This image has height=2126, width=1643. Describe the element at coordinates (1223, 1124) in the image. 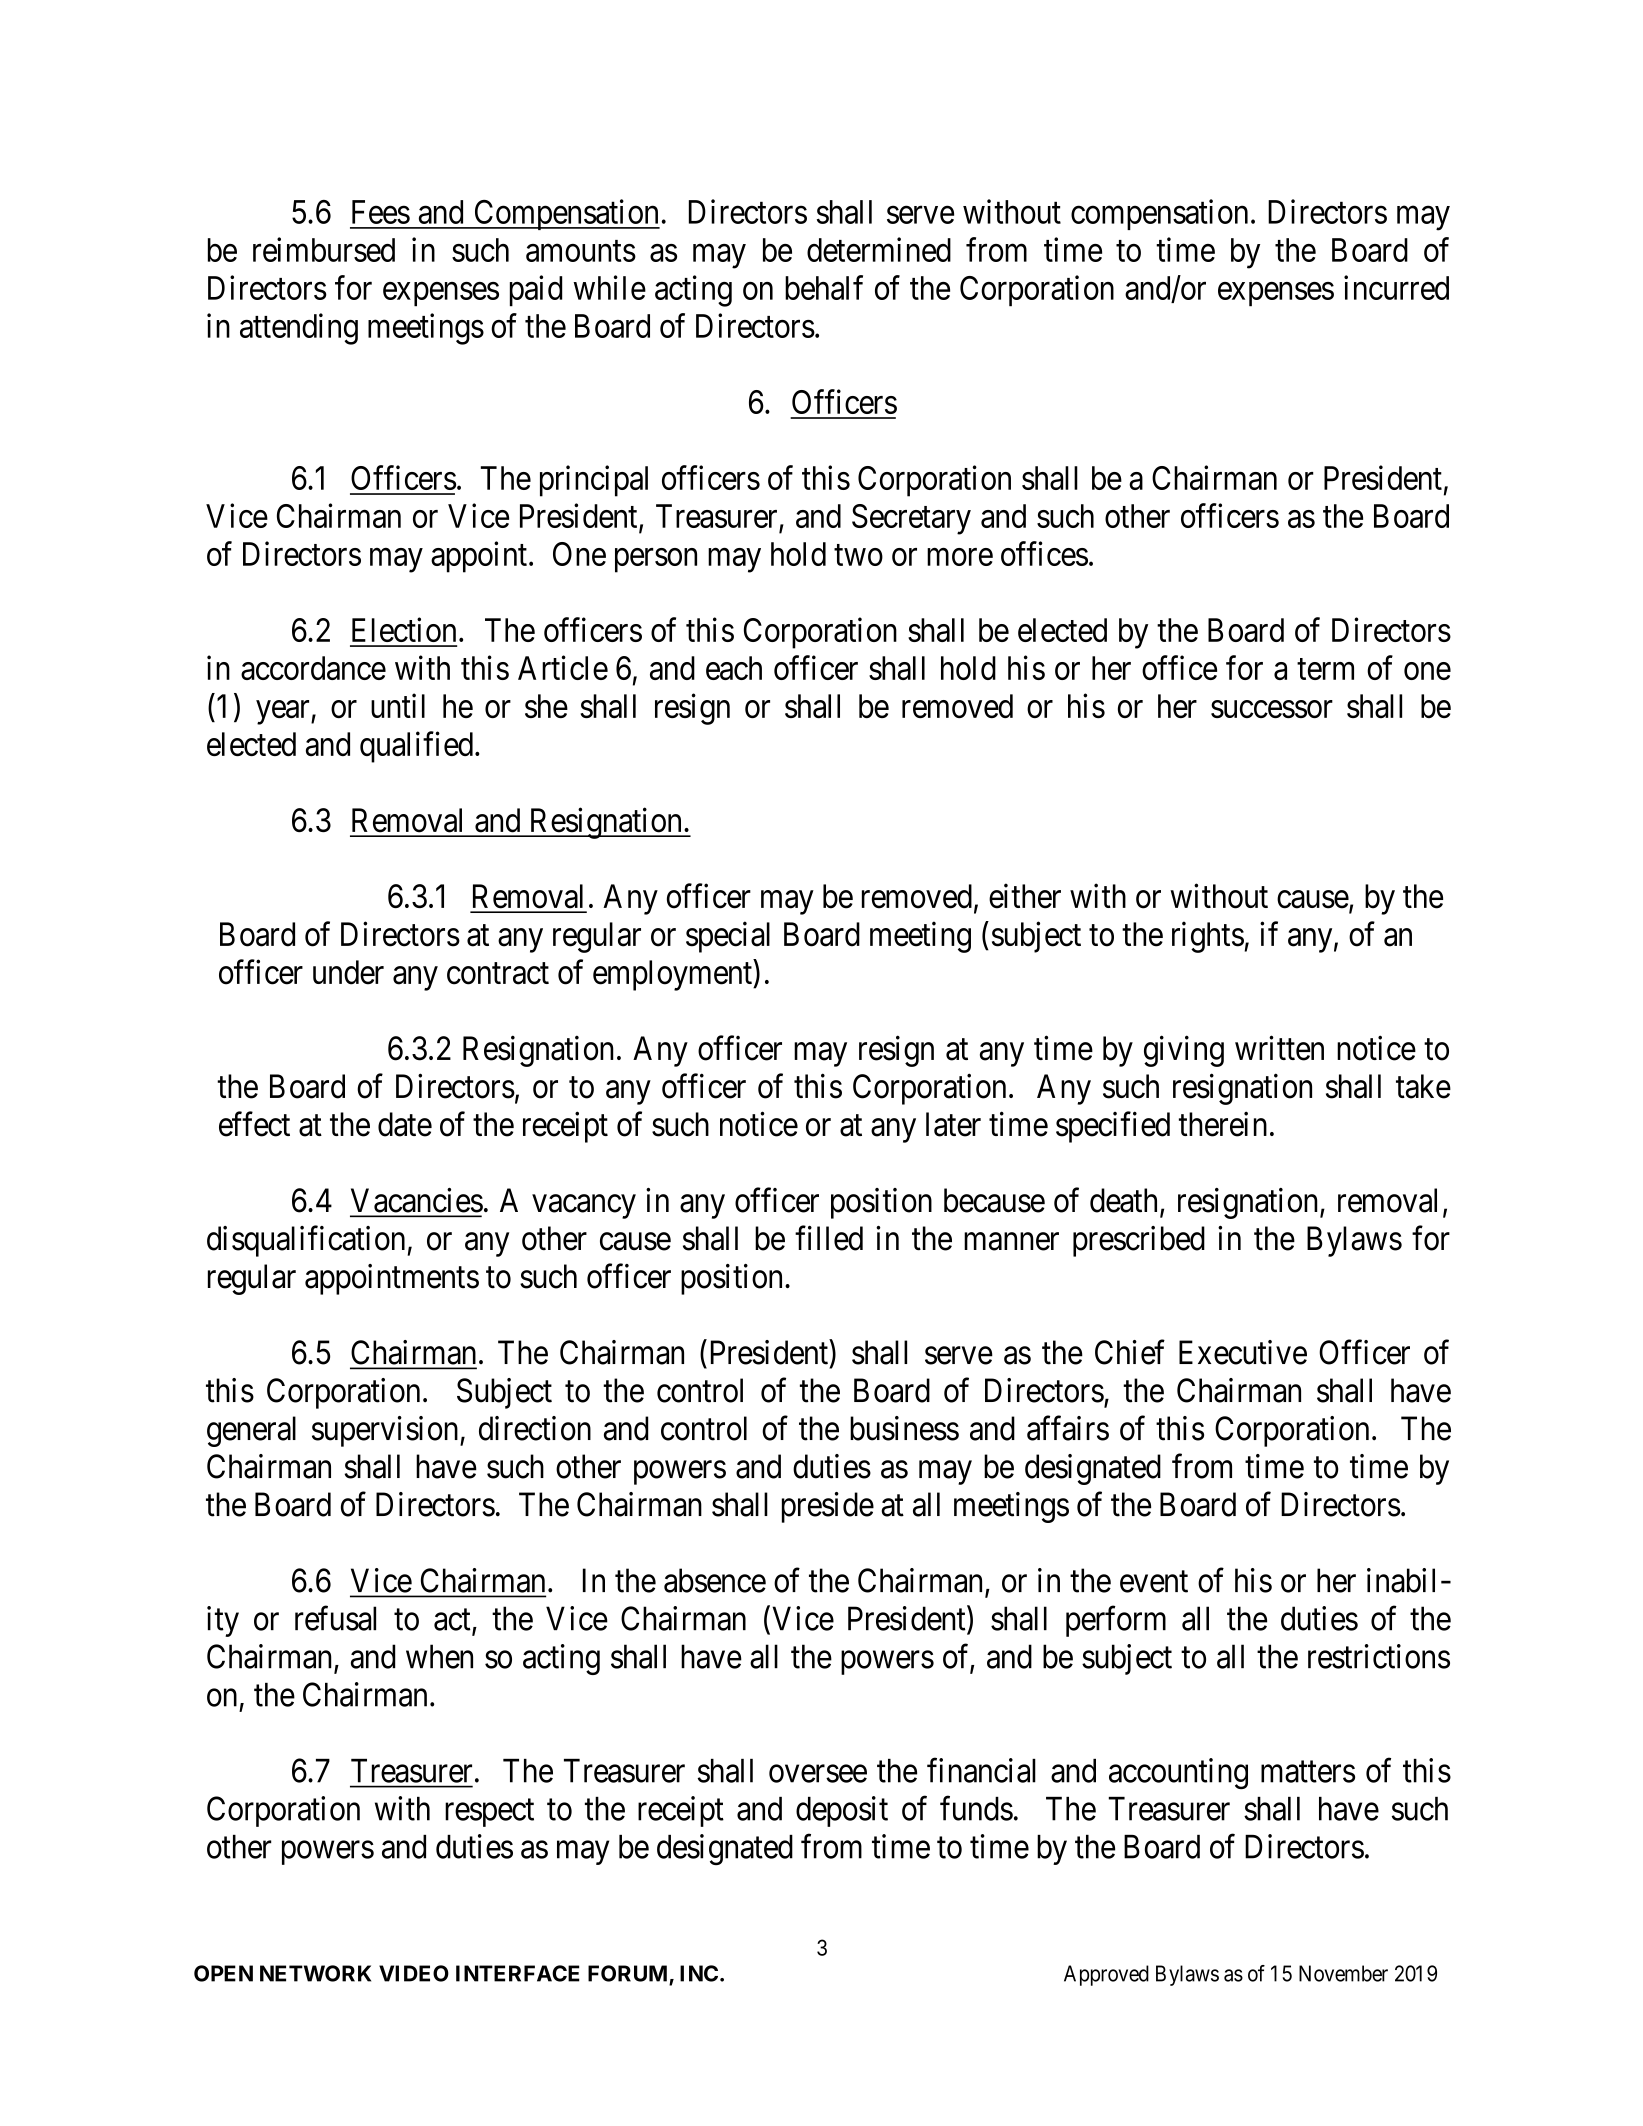

I see `therein` at that location.
